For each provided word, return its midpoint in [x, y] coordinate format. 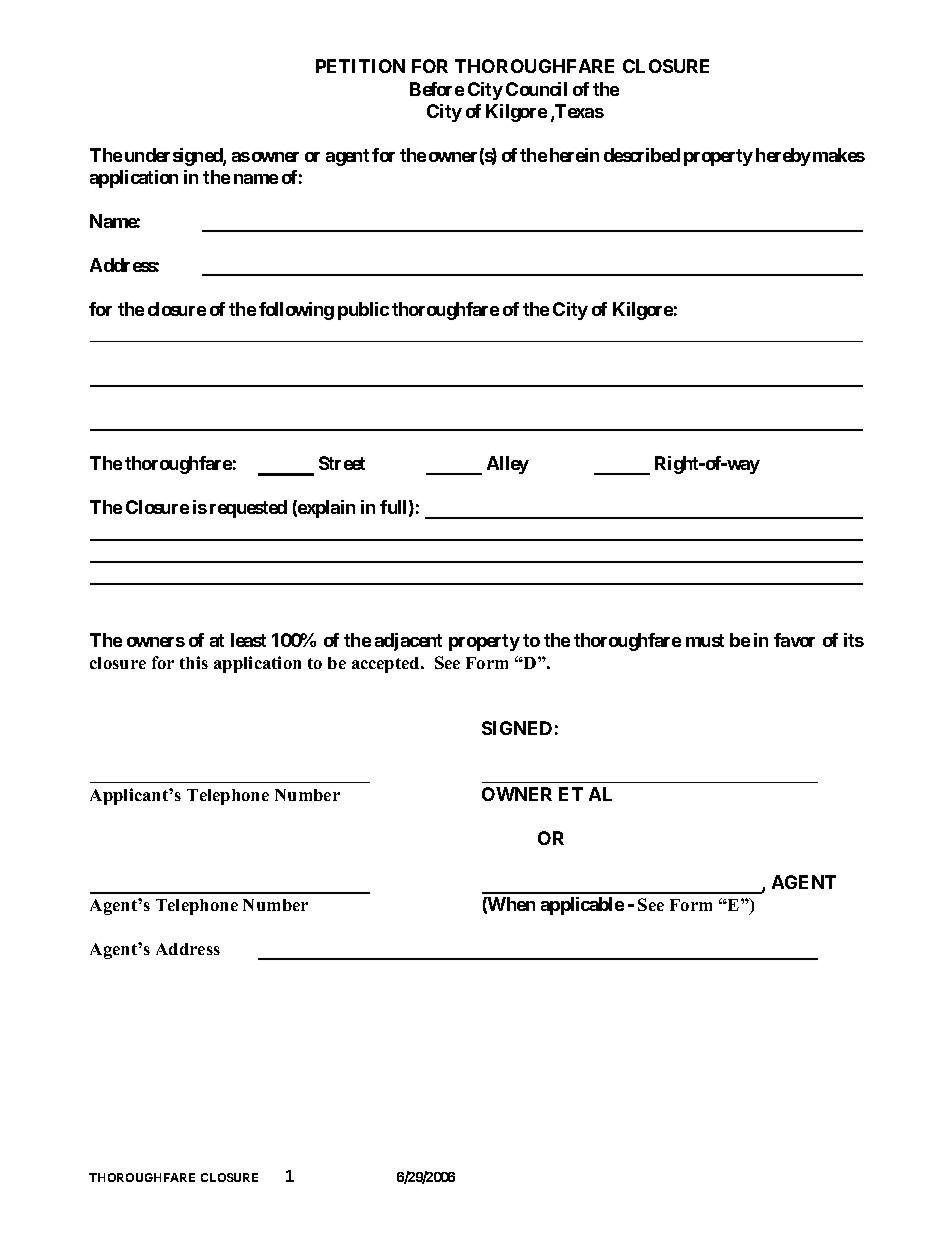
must [705, 640]
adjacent [408, 642]
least [248, 640]
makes [839, 155]
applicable [582, 906]
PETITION [360, 66]
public [363, 311]
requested [248, 509]
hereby [783, 157]
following [296, 311]
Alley [508, 465]
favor [794, 640]
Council [536, 89]
